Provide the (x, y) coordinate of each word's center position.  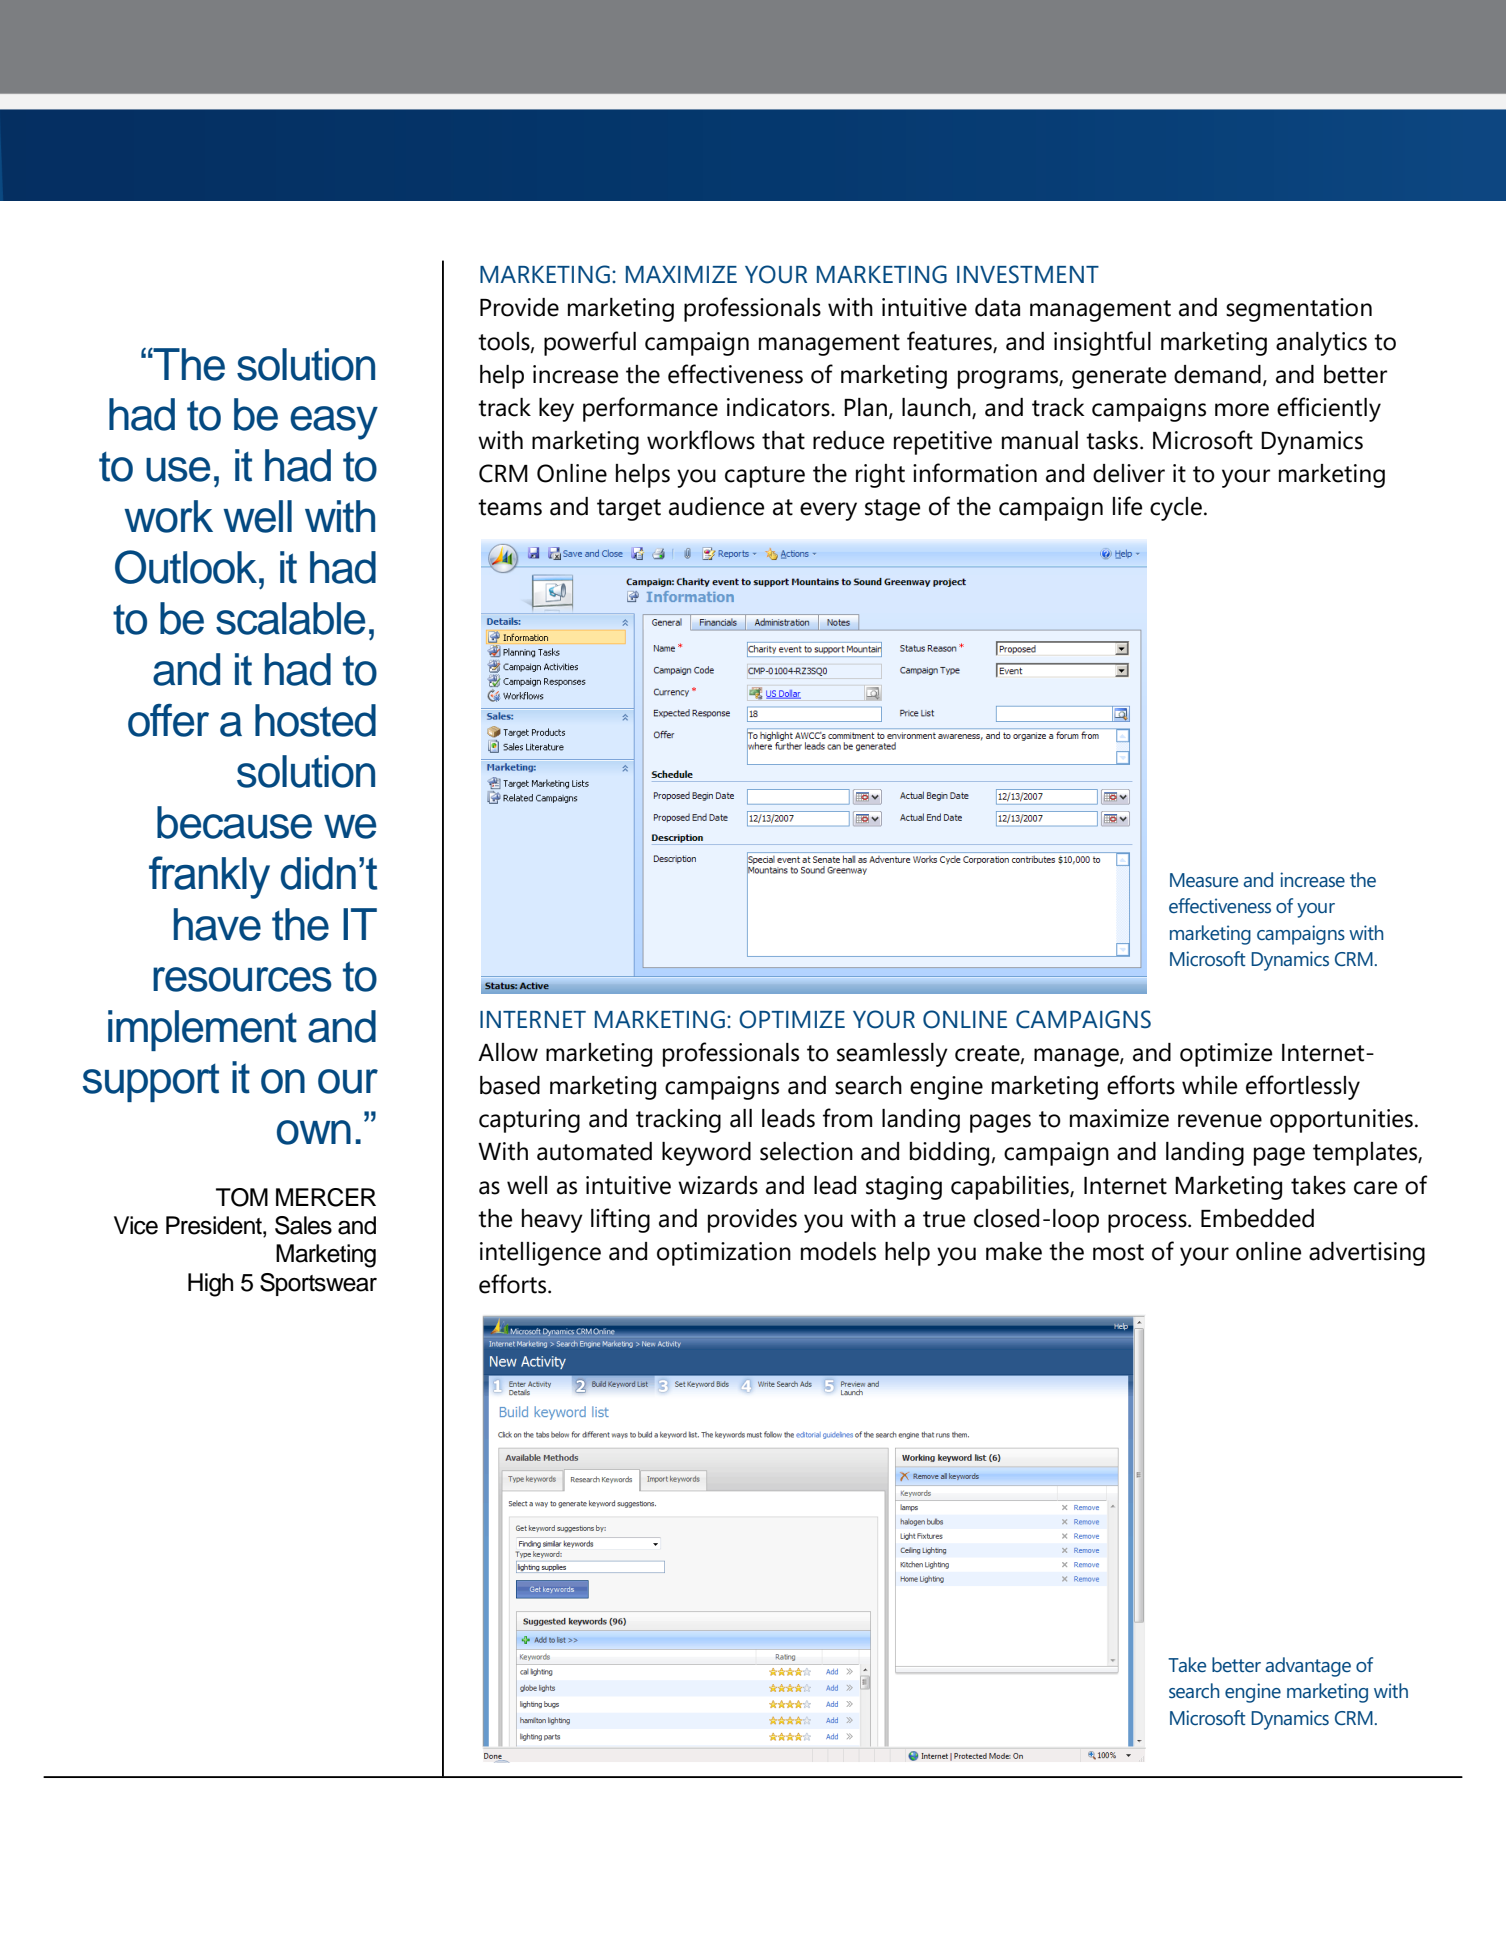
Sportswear (318, 1284)
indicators (779, 407)
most (1118, 1252)
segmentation (1299, 310)
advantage (1308, 1667)
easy (334, 423)
